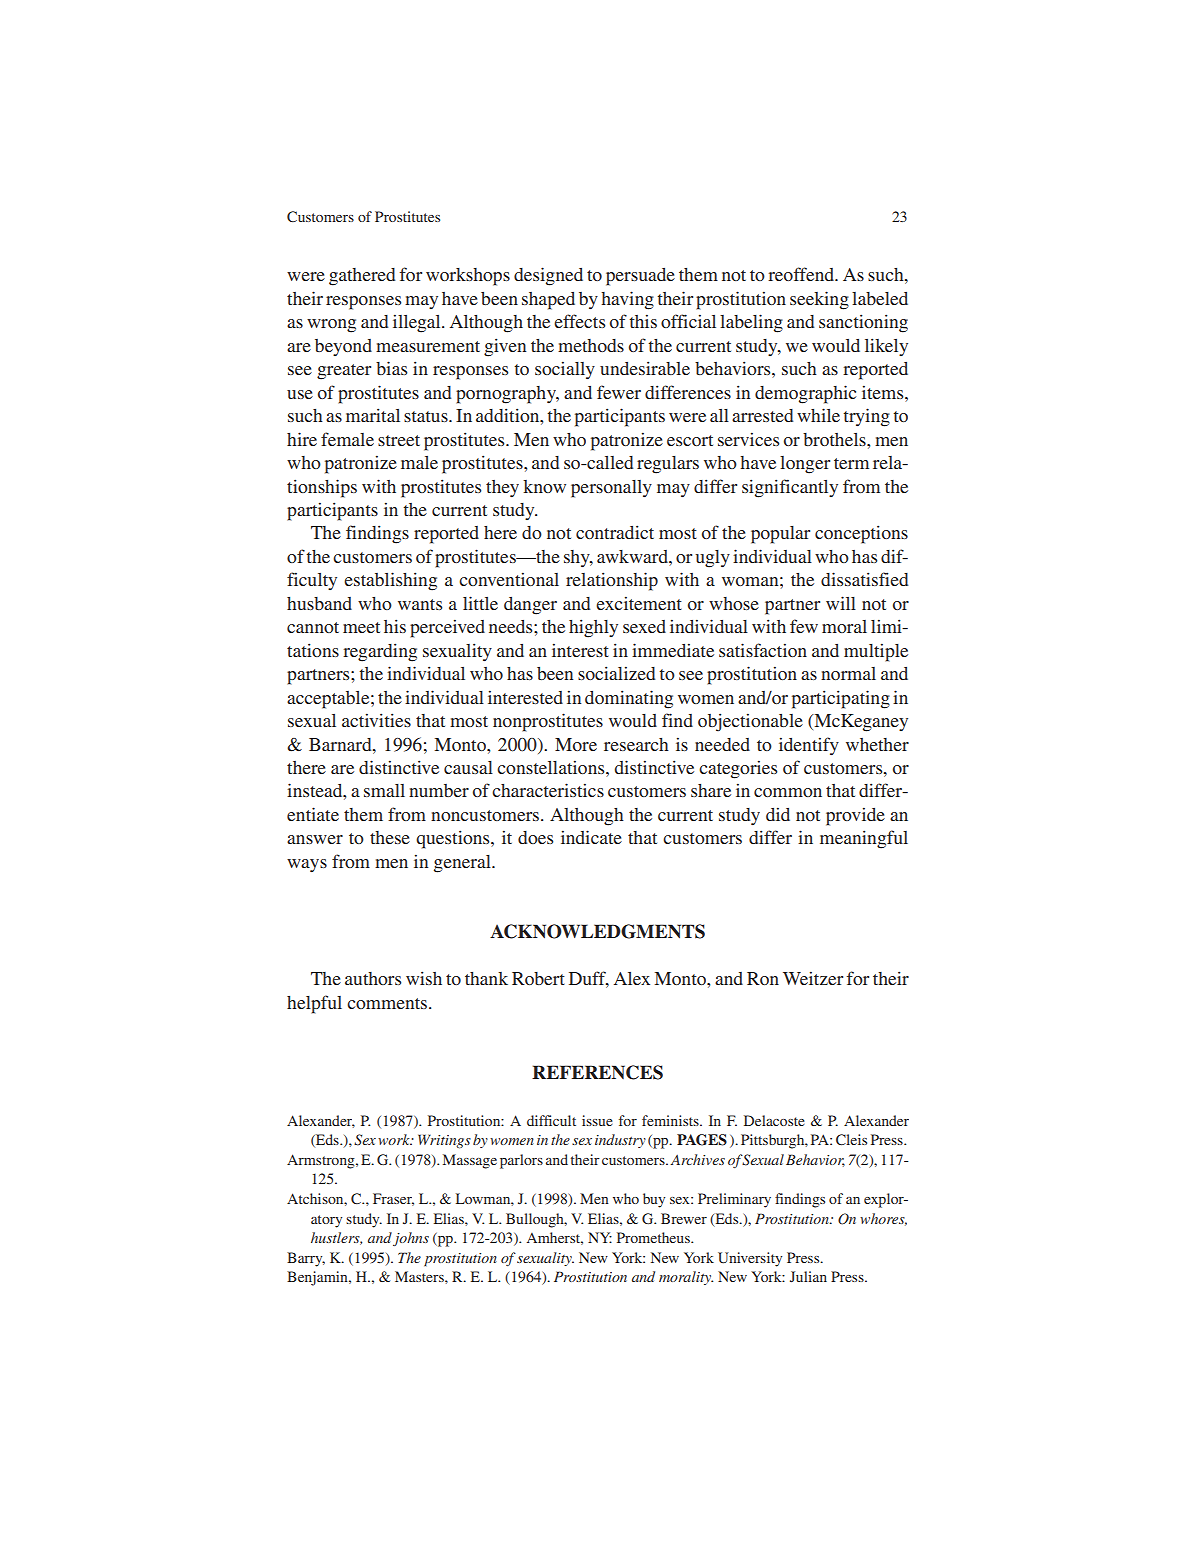 This screenshot has width=1196, height=1548. What do you see at coordinates (611, 489) in the screenshot?
I see `personally` at bounding box center [611, 489].
